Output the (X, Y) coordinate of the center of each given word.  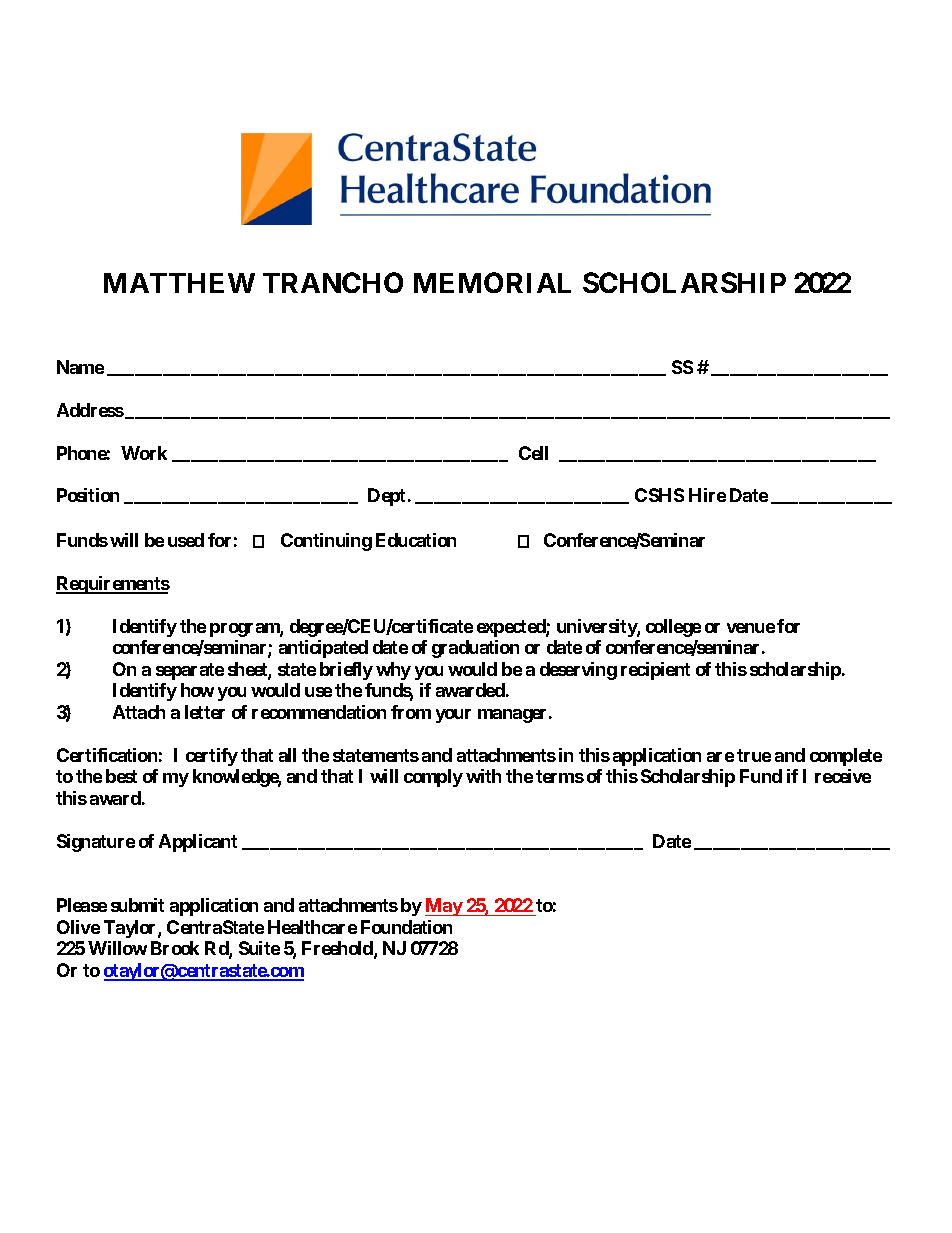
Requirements (113, 585)
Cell (533, 453)
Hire (707, 495)
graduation (475, 649)
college (673, 628)
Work (144, 453)
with (483, 776)
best (121, 776)
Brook (175, 948)
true (754, 755)
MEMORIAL (492, 282)
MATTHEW (179, 283)
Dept (386, 497)
